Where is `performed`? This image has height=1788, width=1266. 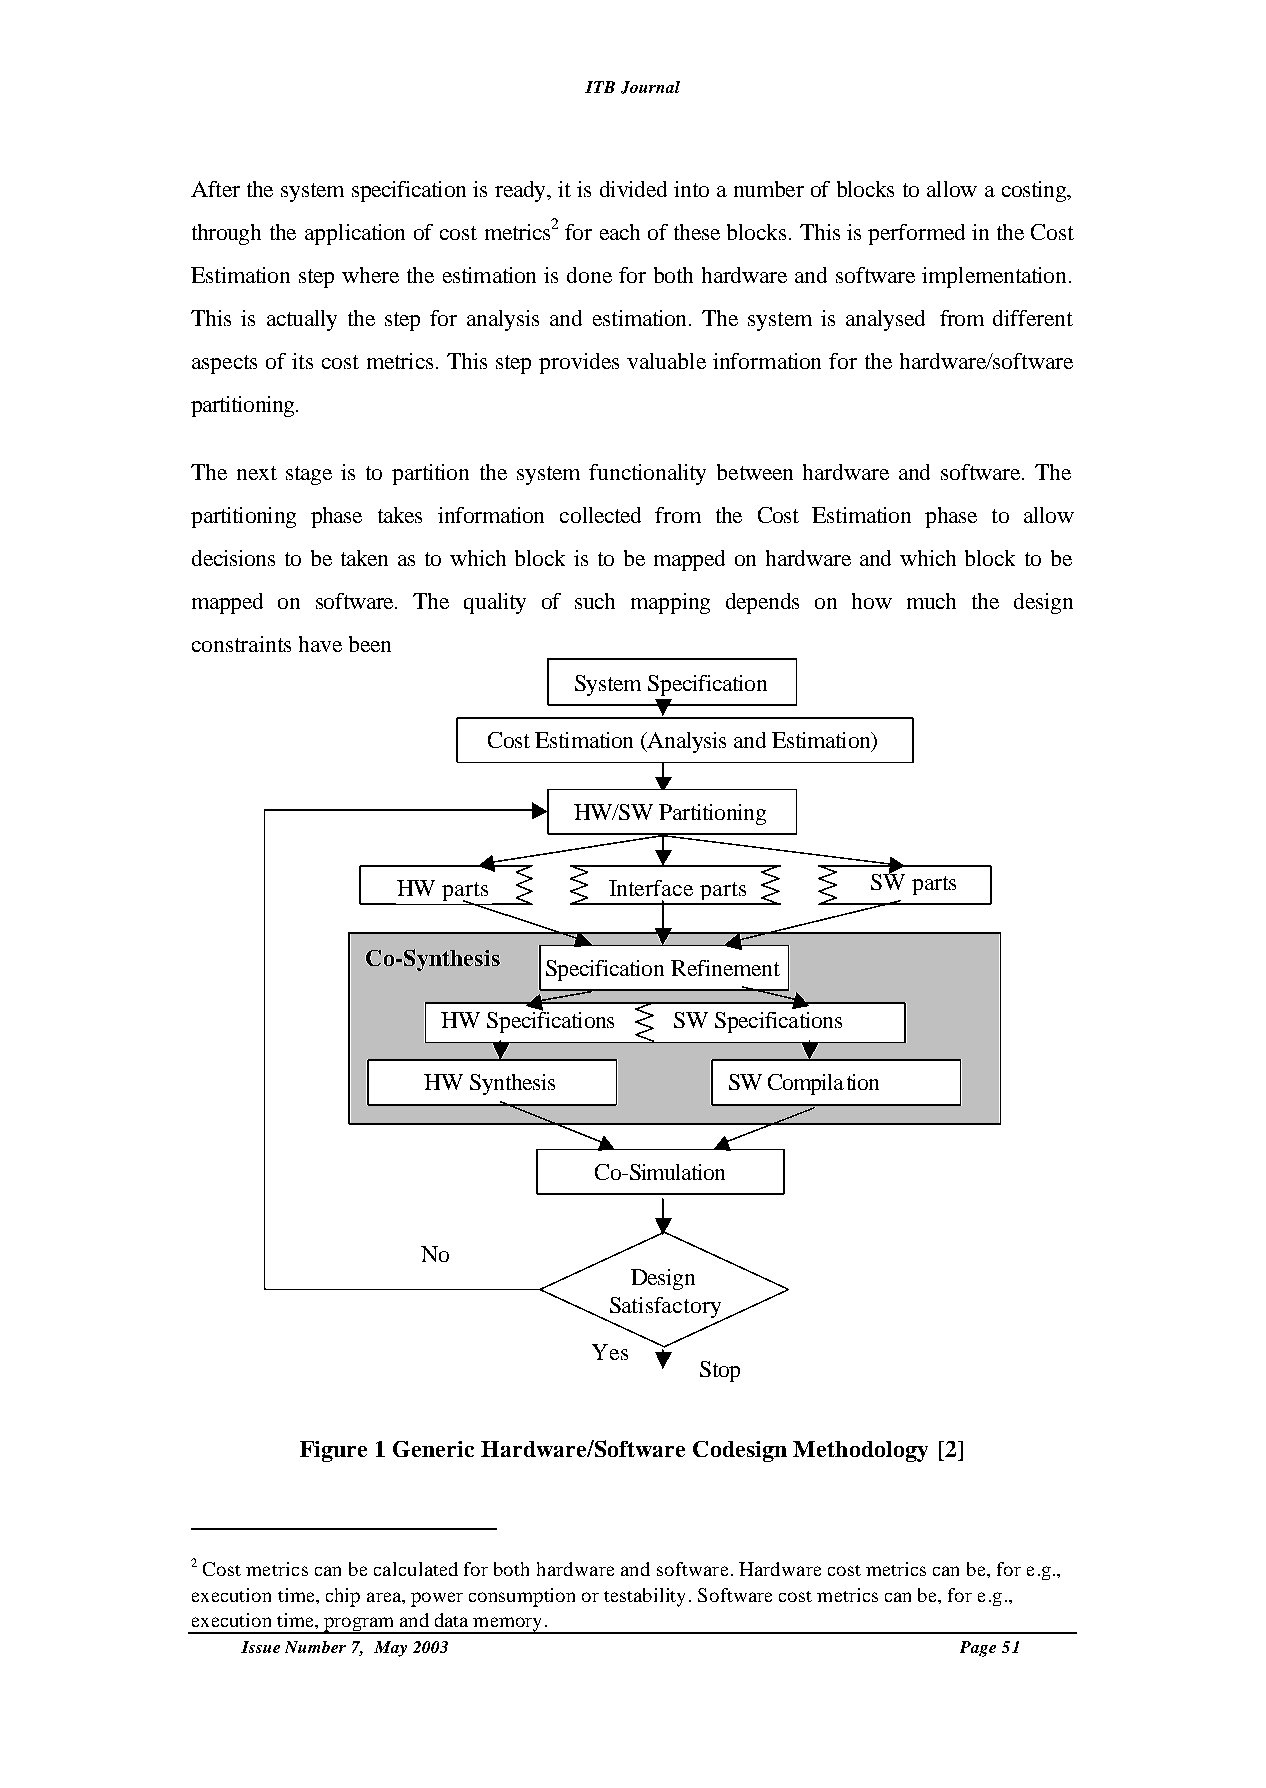 performed is located at coordinates (916, 234).
